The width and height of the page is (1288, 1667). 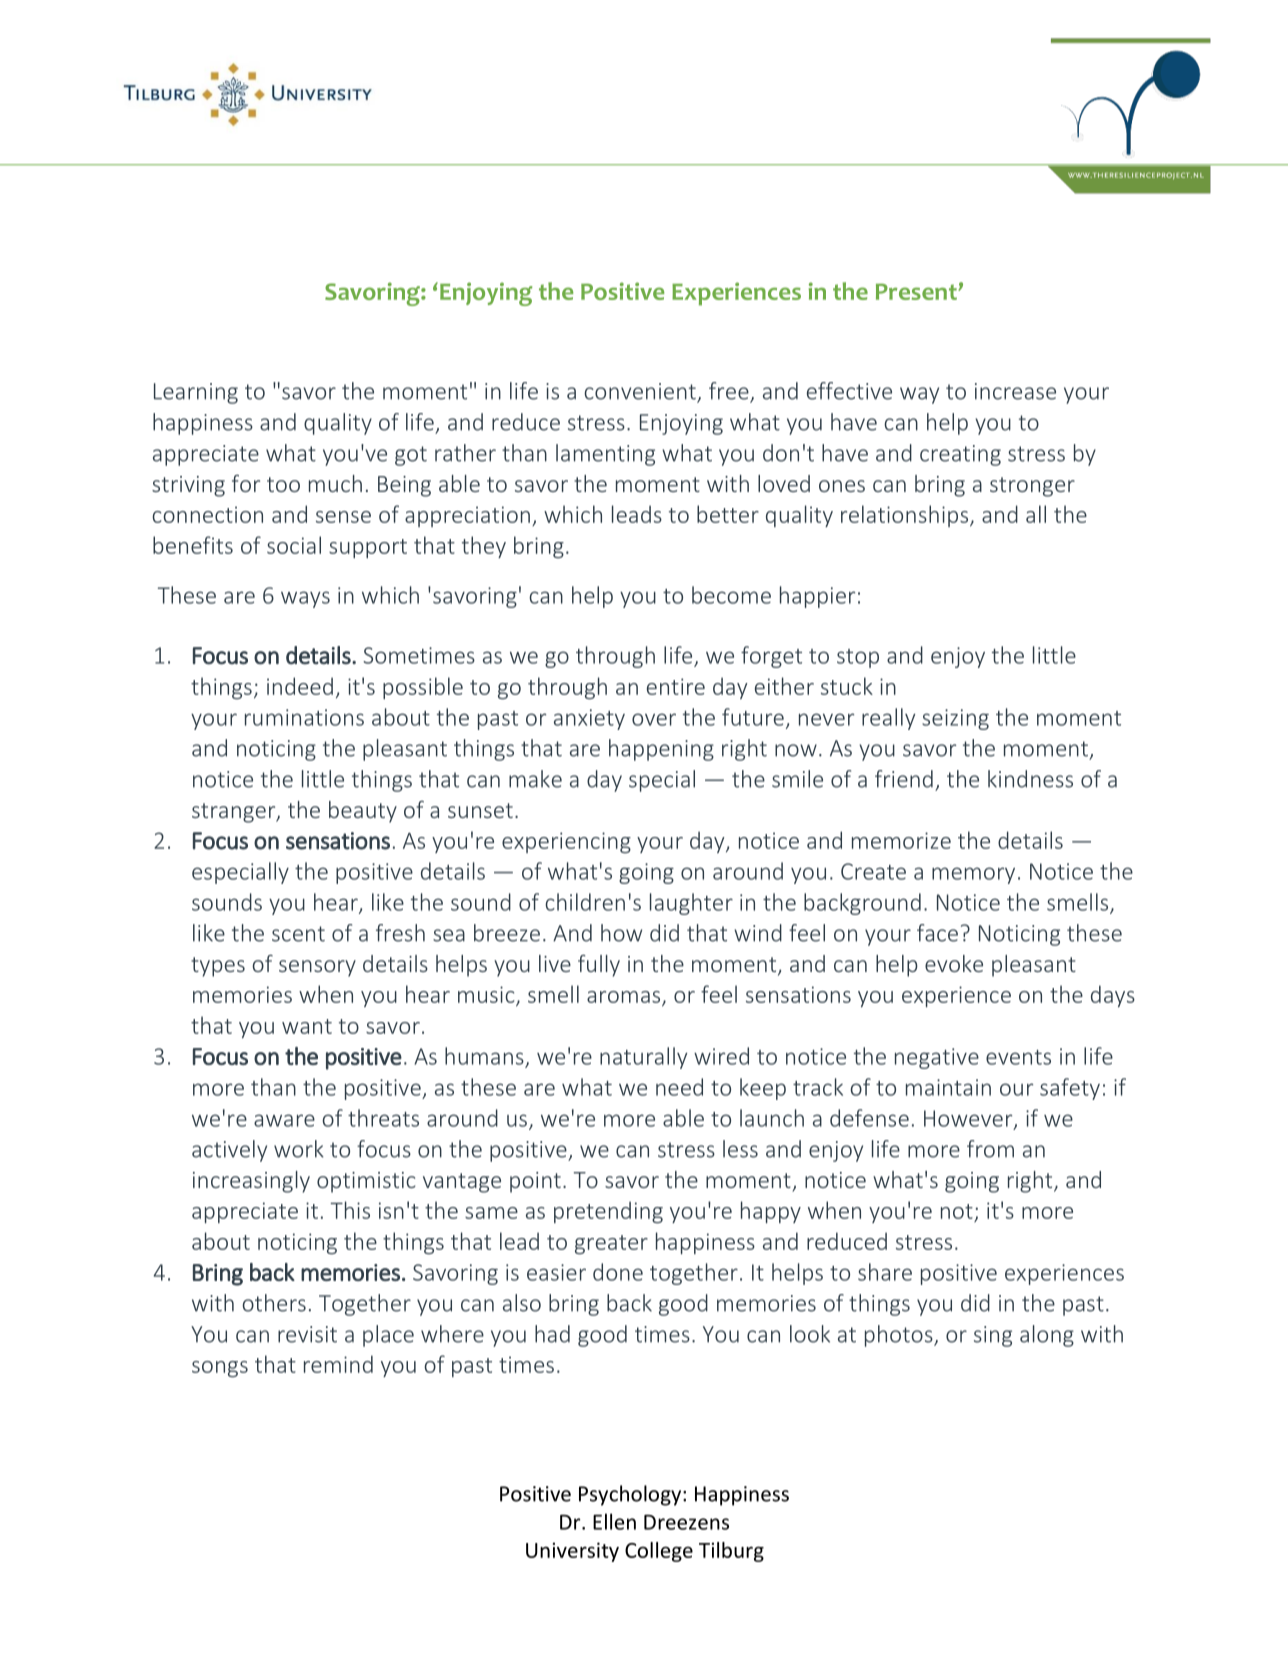 What do you see at coordinates (641, 392) in the page?
I see `convenient` at bounding box center [641, 392].
